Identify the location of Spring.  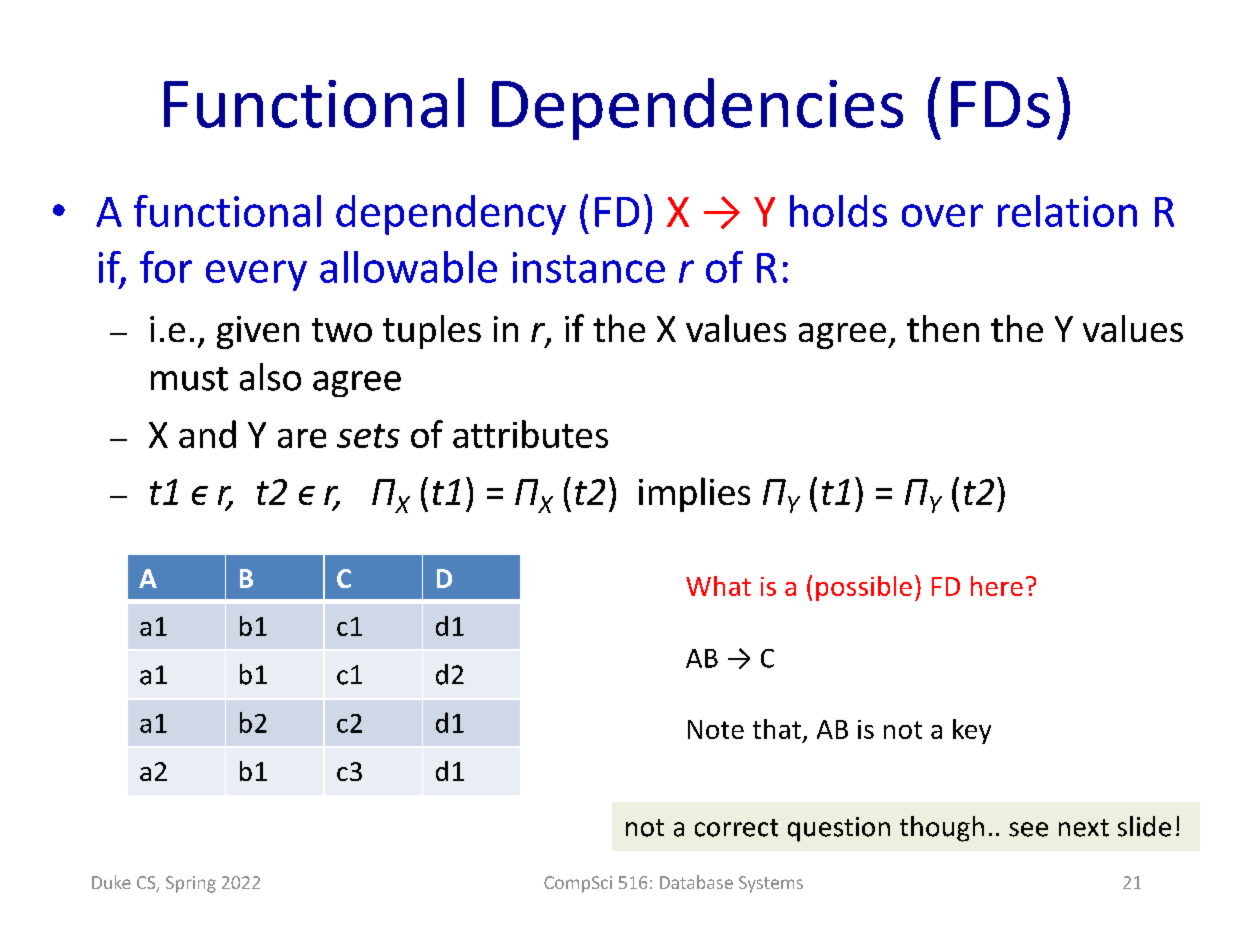
(191, 884).
